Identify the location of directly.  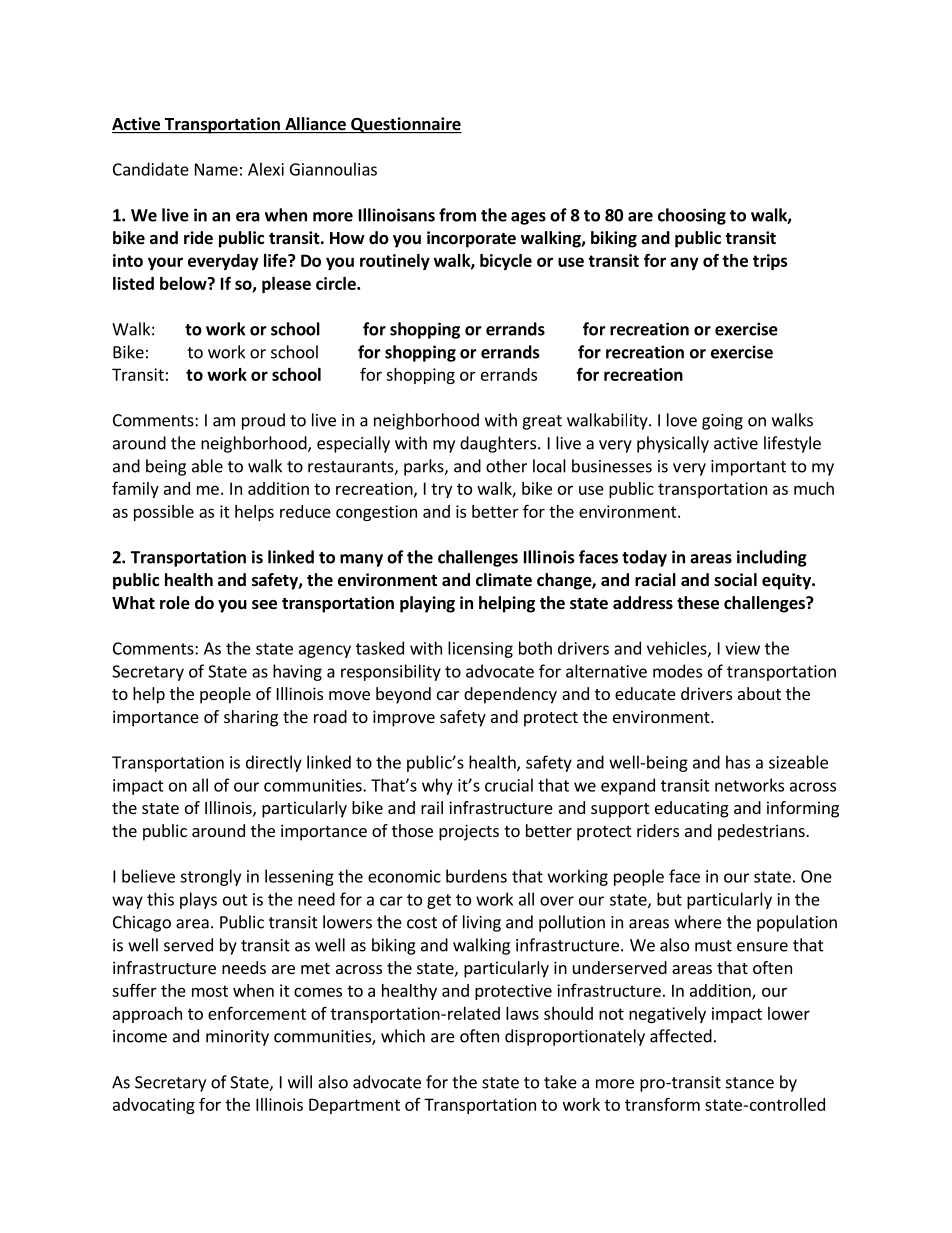
(274, 763).
